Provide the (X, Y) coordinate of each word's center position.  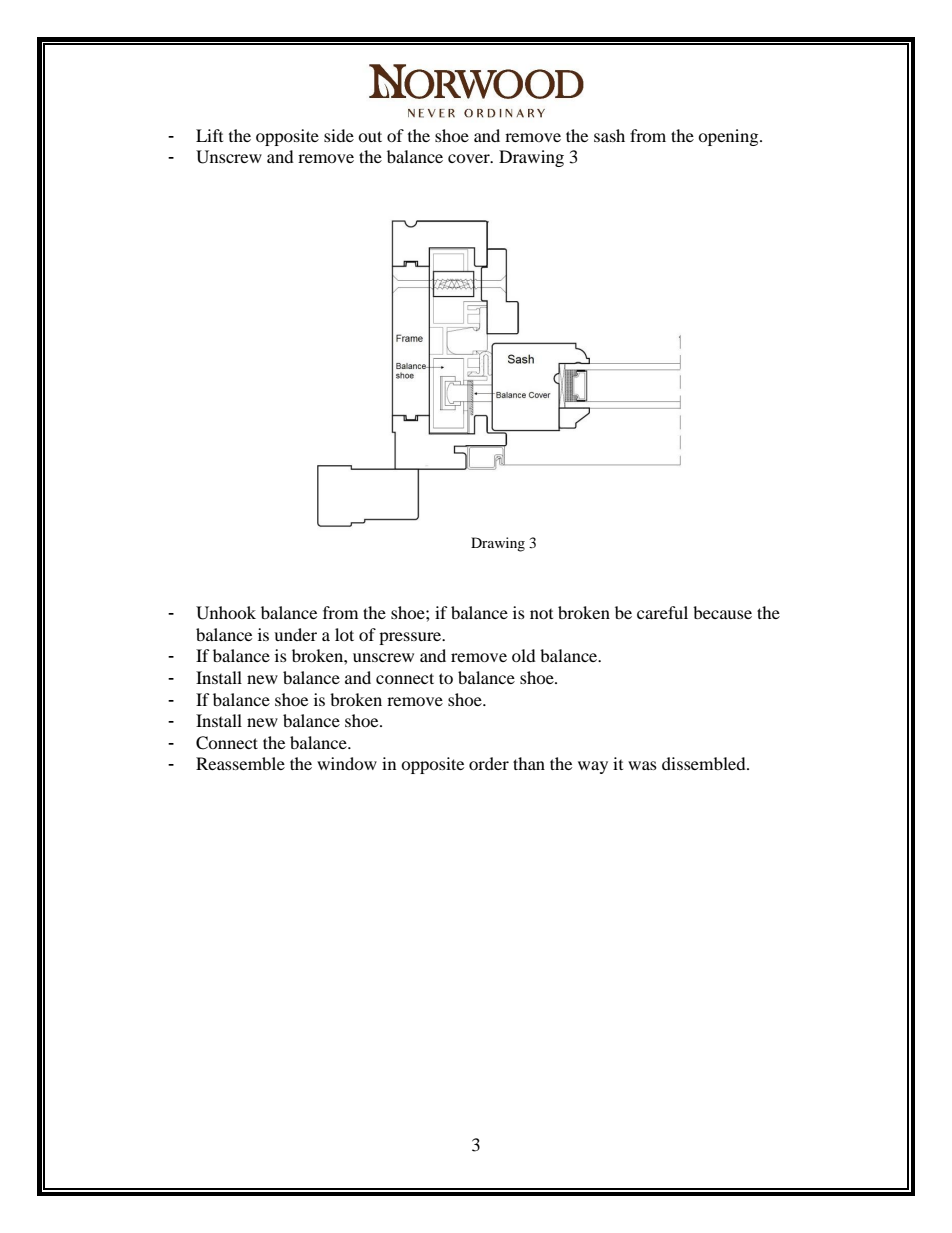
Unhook (226, 613)
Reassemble (240, 763)
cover (470, 158)
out (370, 136)
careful (662, 612)
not (541, 614)
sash (609, 135)
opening (729, 137)
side (339, 135)
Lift (209, 135)
